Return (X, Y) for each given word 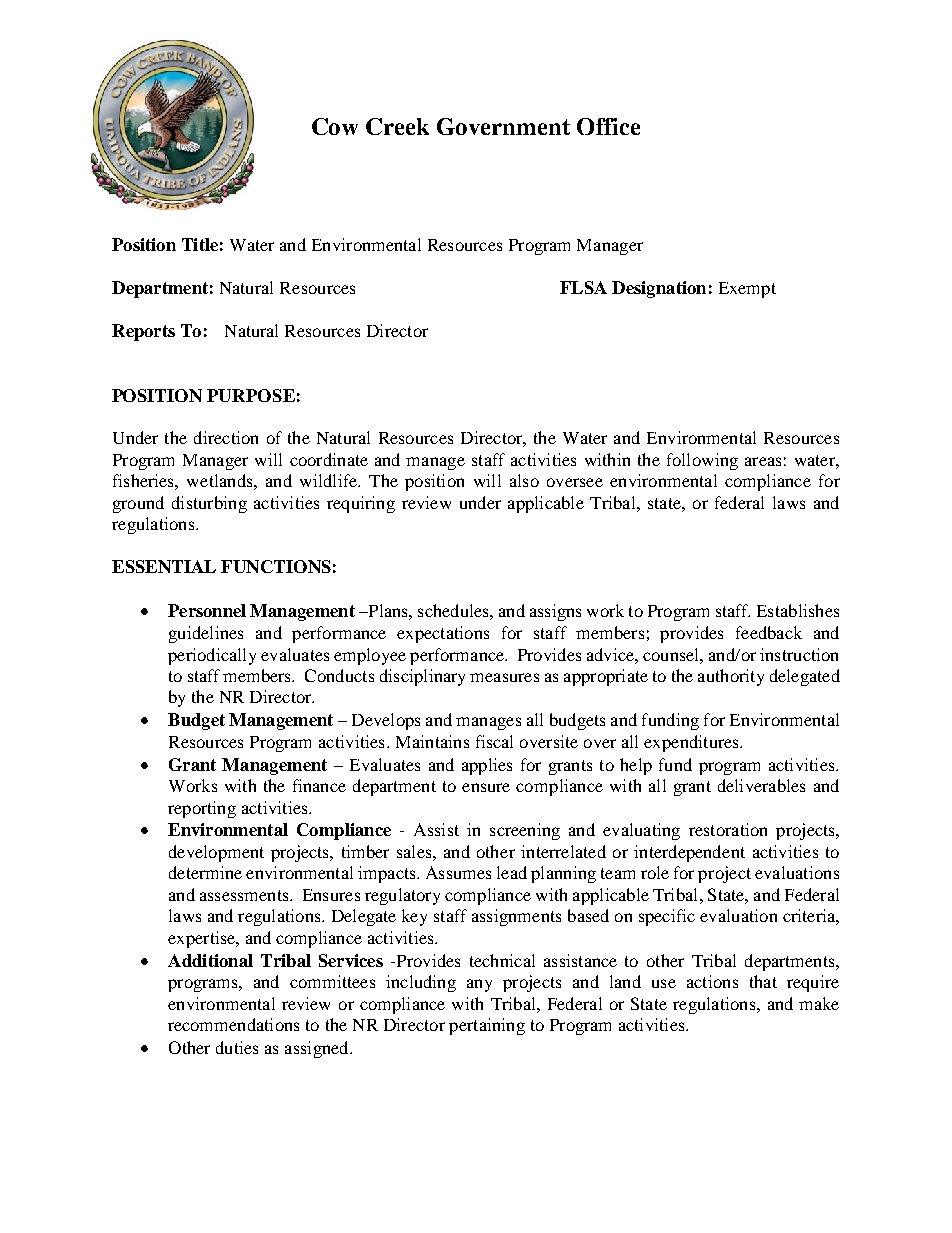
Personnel (207, 610)
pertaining (487, 1026)
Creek (397, 126)
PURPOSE (251, 395)
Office (608, 126)
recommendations (233, 1024)
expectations (443, 634)
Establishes (798, 610)
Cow (335, 126)
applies (487, 766)
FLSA (583, 287)
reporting (202, 809)
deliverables (761, 785)
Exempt (747, 290)
